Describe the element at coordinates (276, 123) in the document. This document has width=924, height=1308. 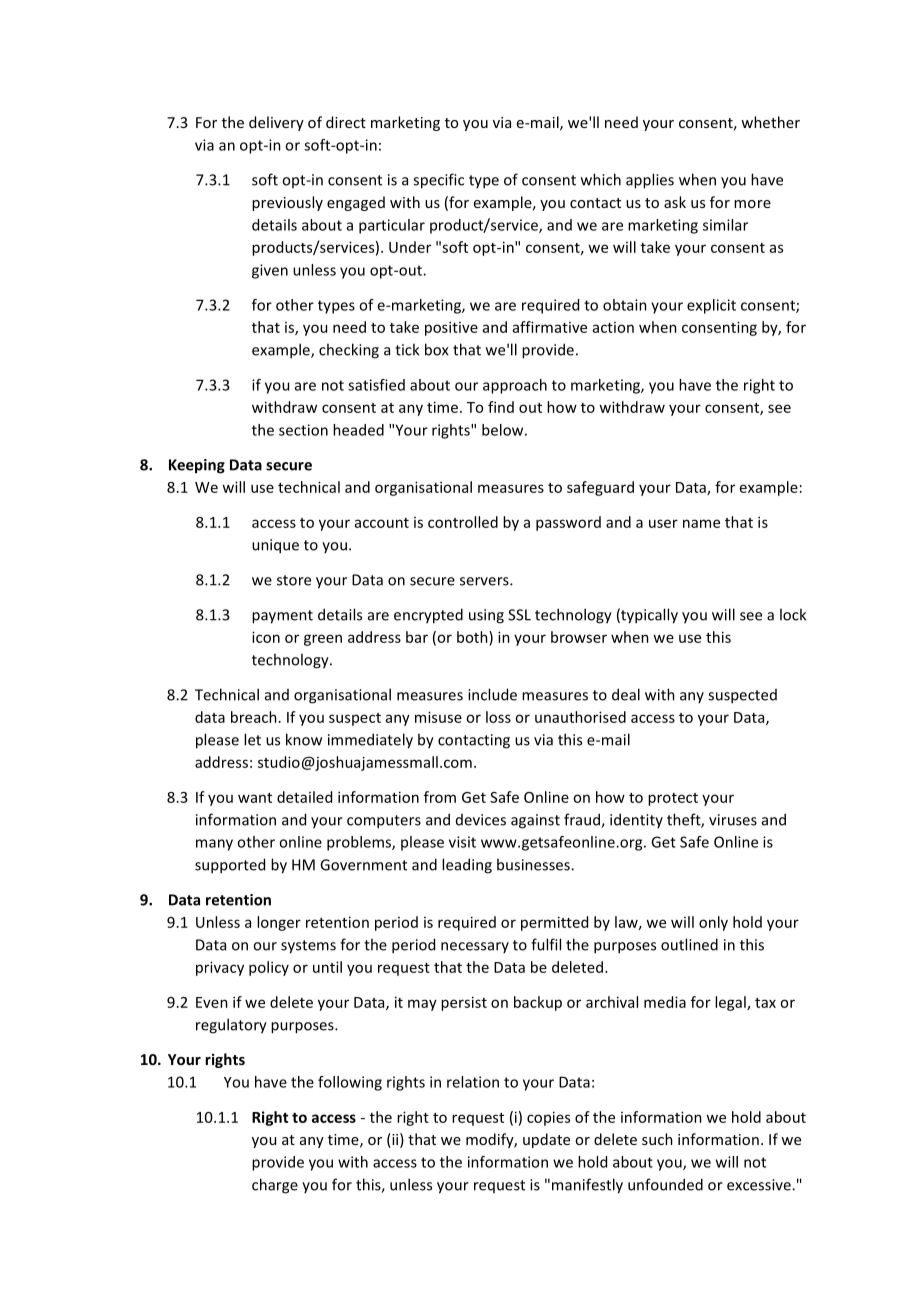
I see `delivery` at that location.
